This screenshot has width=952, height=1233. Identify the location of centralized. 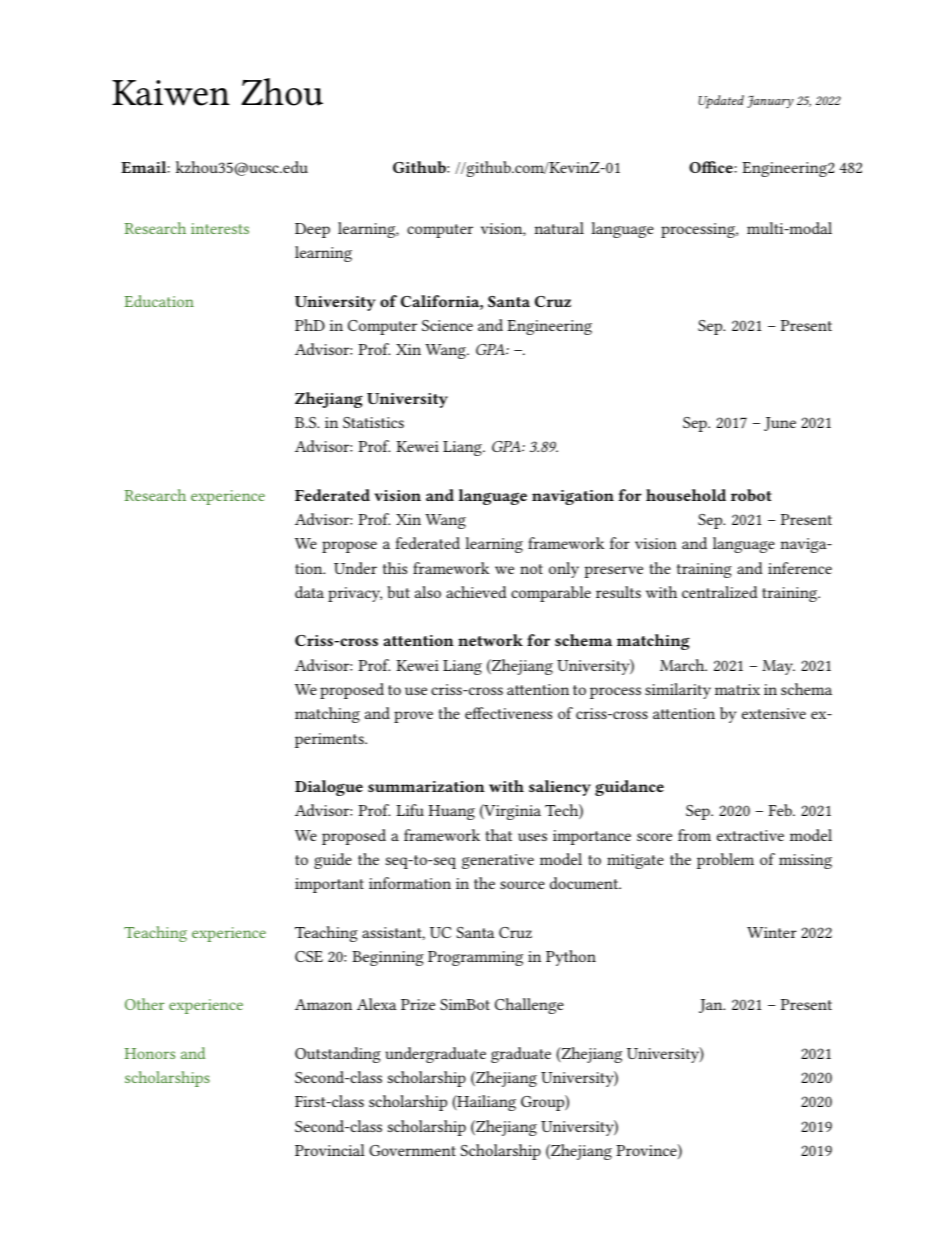
(720, 592).
